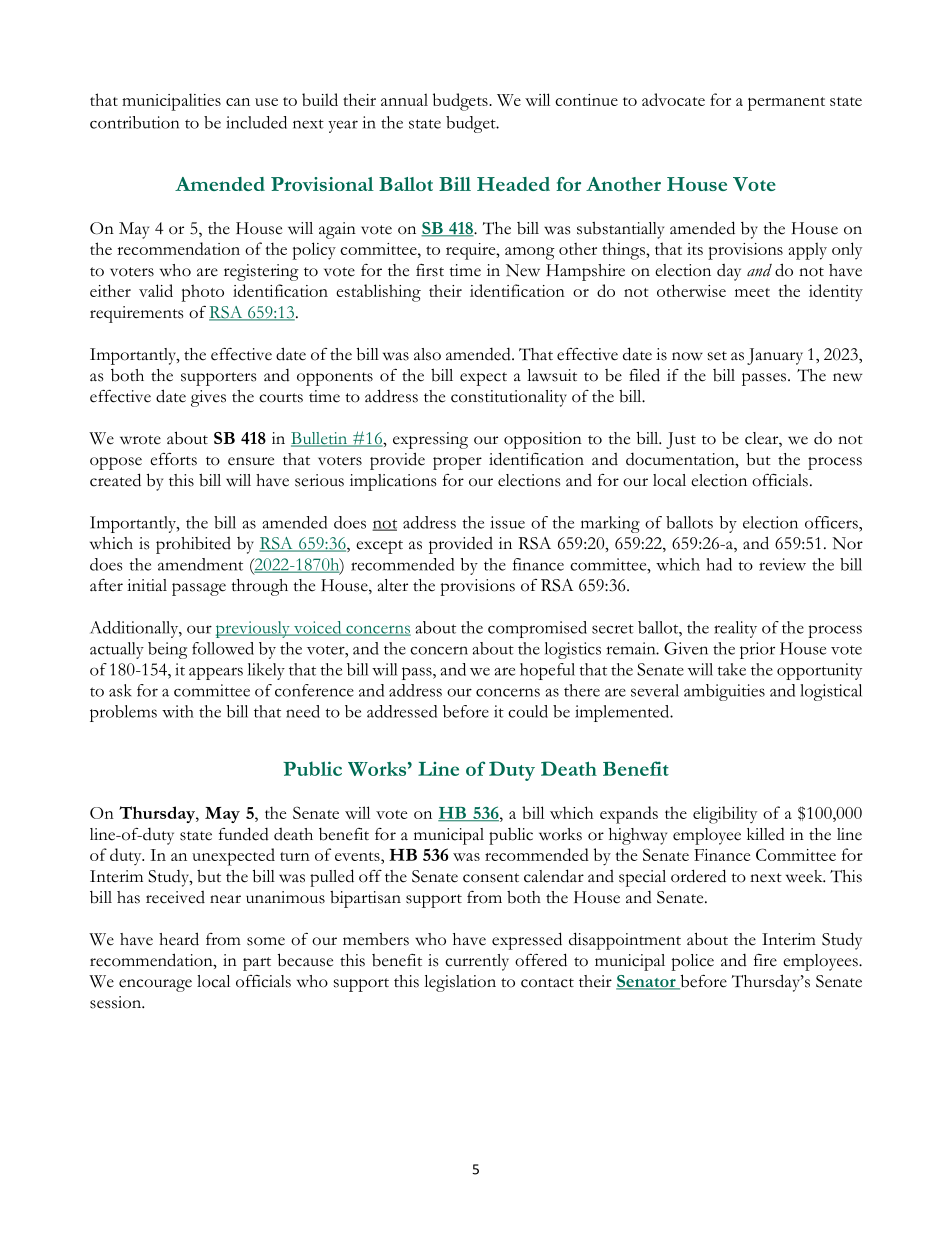 This screenshot has width=952, height=1233. I want to click on annual, so click(404, 99).
